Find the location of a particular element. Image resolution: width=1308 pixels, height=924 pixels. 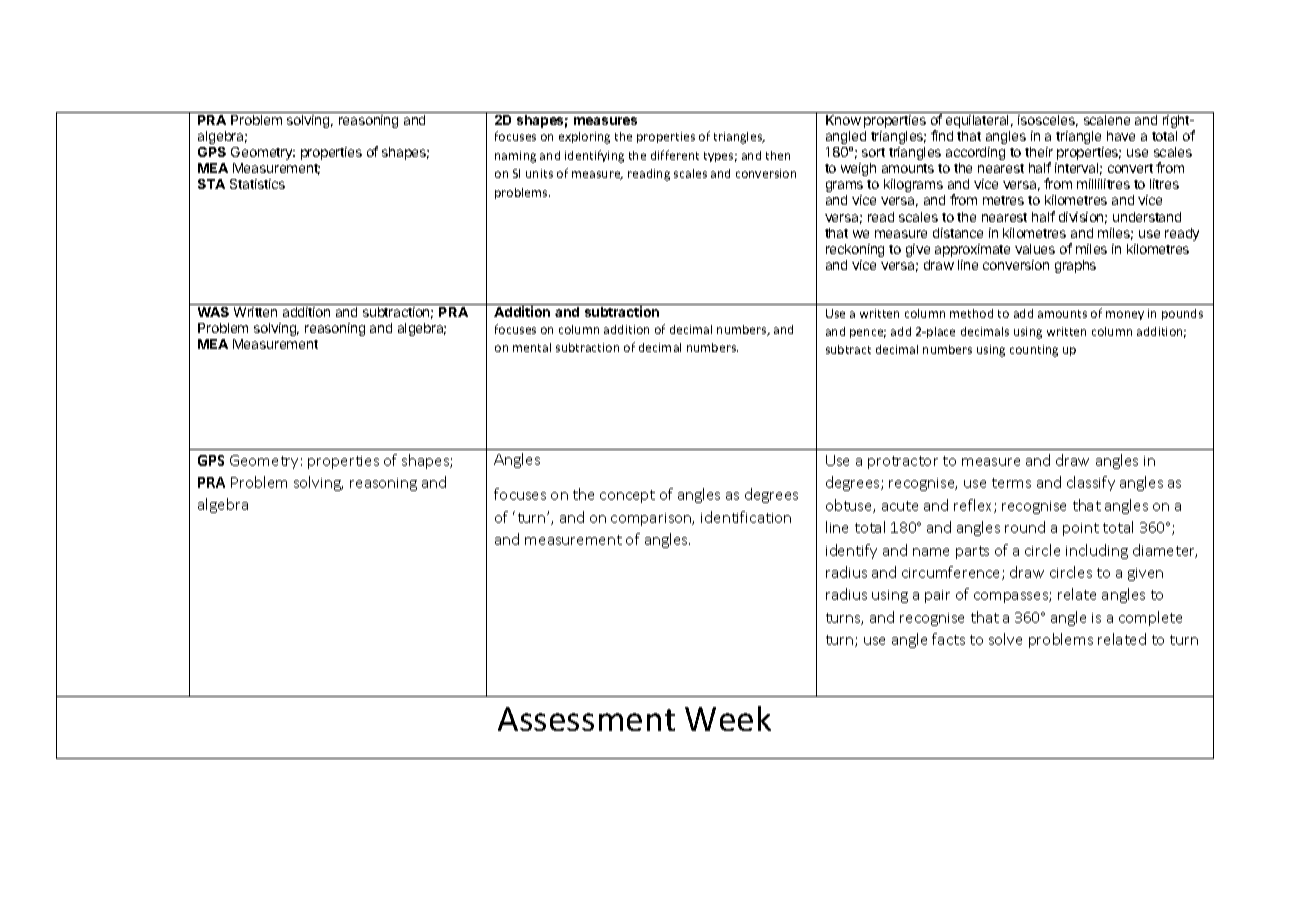

Week is located at coordinates (728, 718).
